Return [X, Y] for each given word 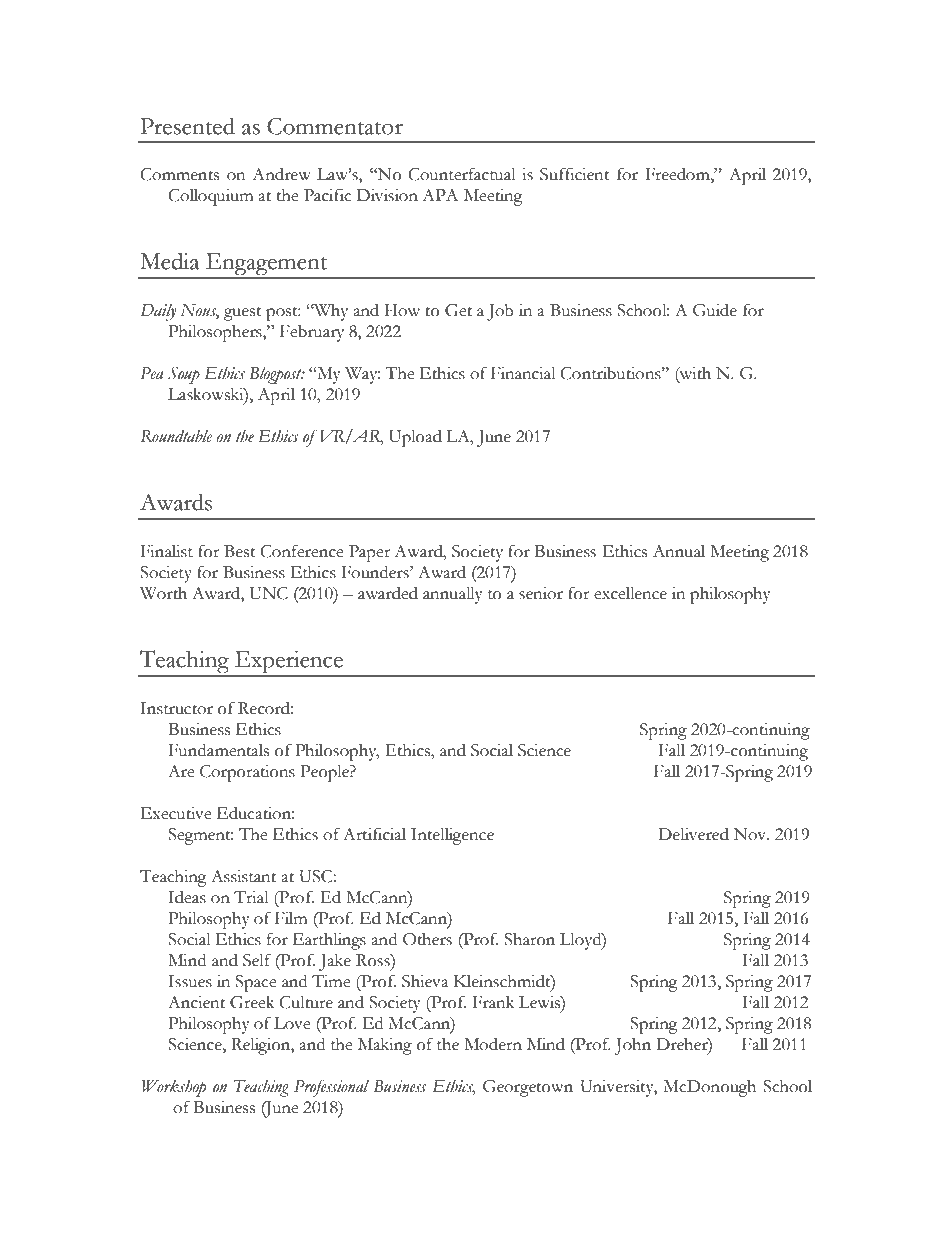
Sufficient [575, 174]
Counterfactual [462, 174]
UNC [269, 593]
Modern [493, 1044]
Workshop [174, 1088]
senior [541, 593]
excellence [630, 593]
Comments [179, 174]
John [633, 1046]
